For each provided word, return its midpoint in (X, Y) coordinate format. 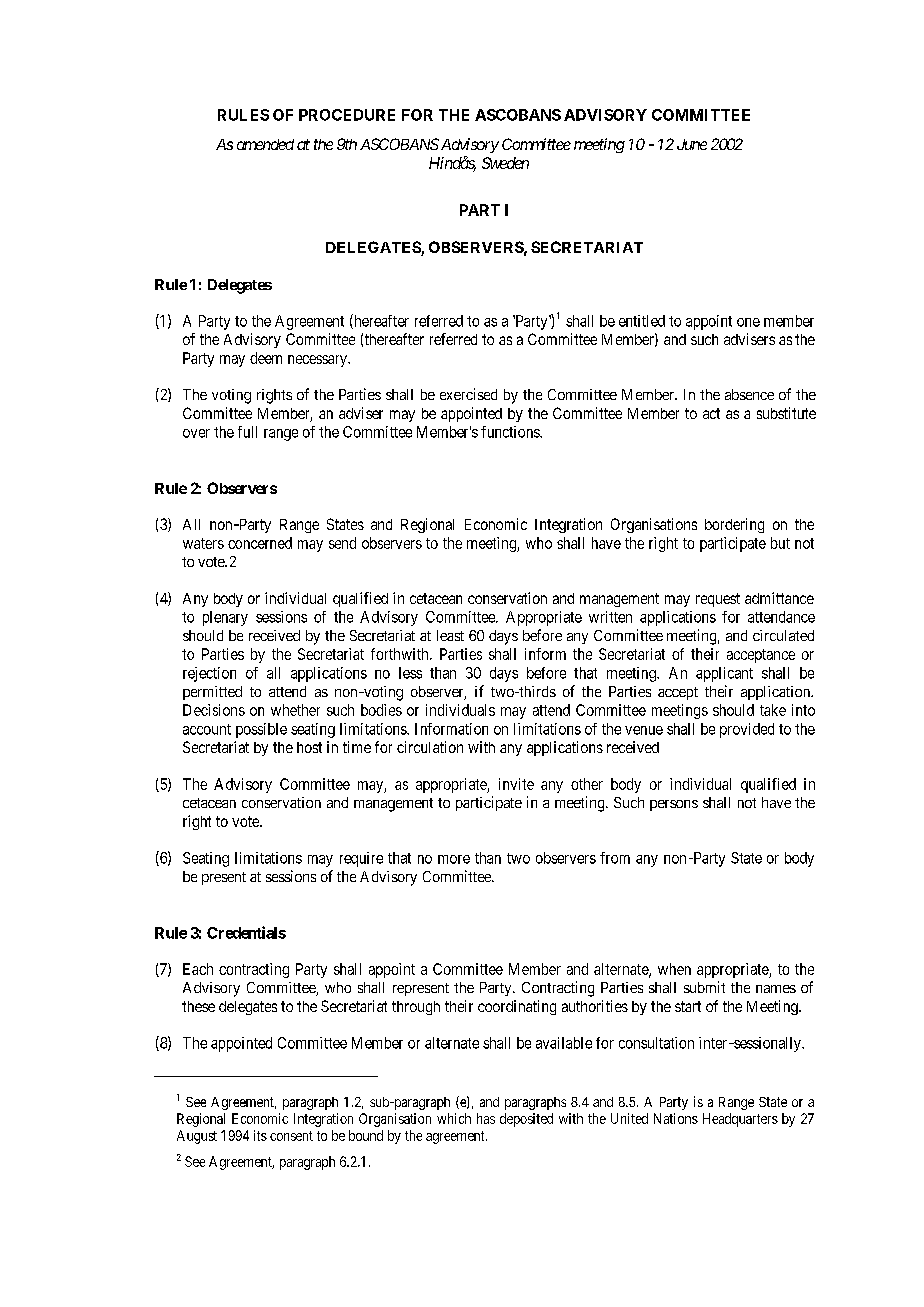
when (674, 969)
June (692, 144)
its (260, 1135)
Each (198, 969)
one (748, 322)
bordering (734, 525)
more (454, 859)
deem (266, 358)
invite (516, 784)
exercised (468, 394)
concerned (260, 543)
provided (747, 730)
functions (511, 432)
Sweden (505, 163)
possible (261, 730)
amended (265, 144)
